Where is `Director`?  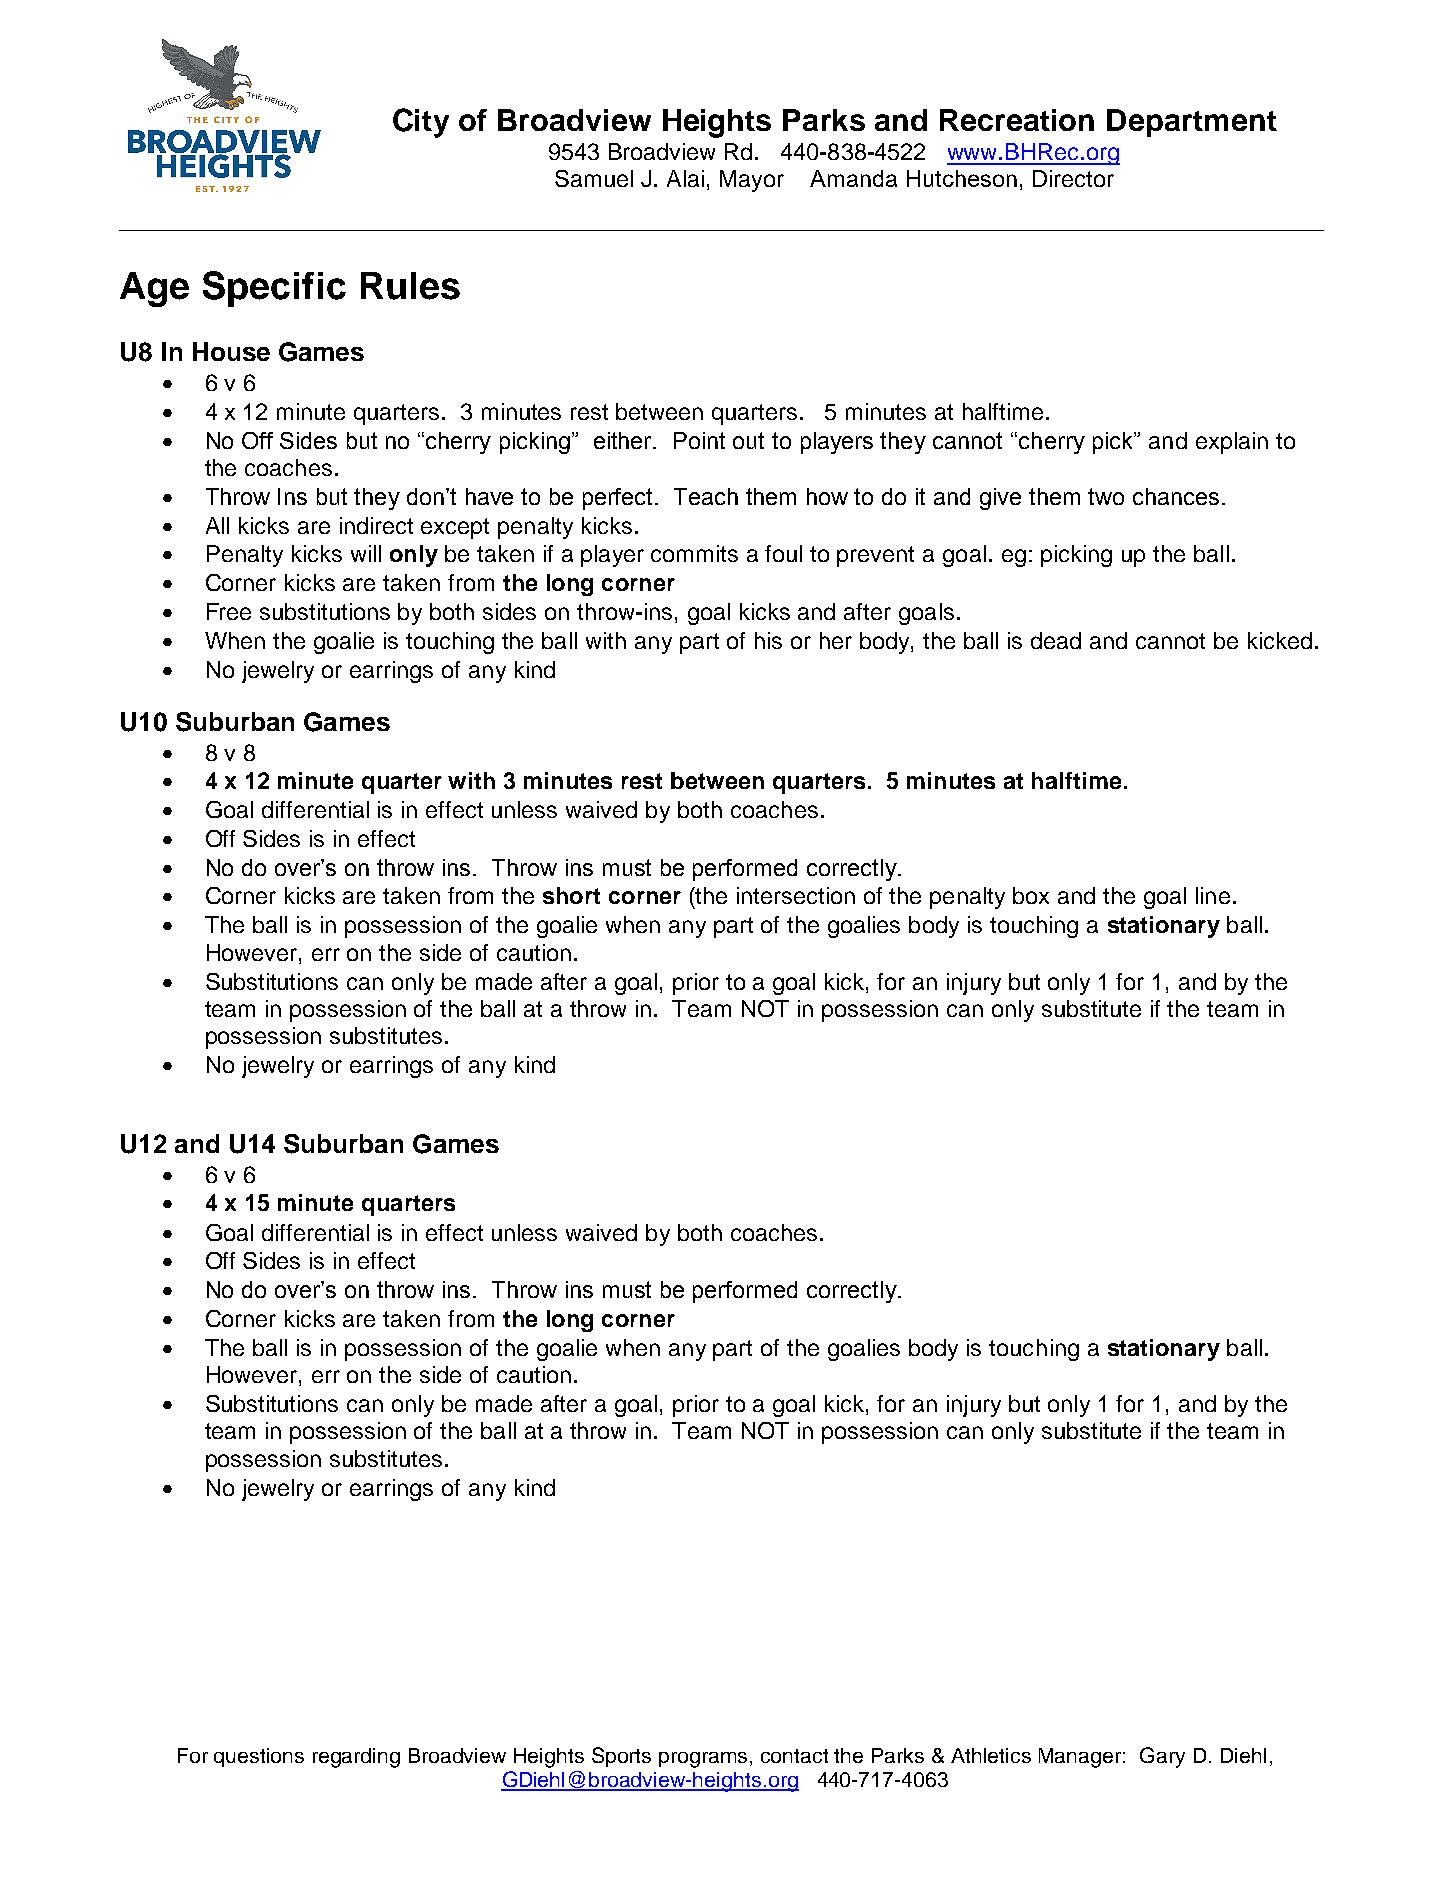
Director is located at coordinates (1073, 178).
